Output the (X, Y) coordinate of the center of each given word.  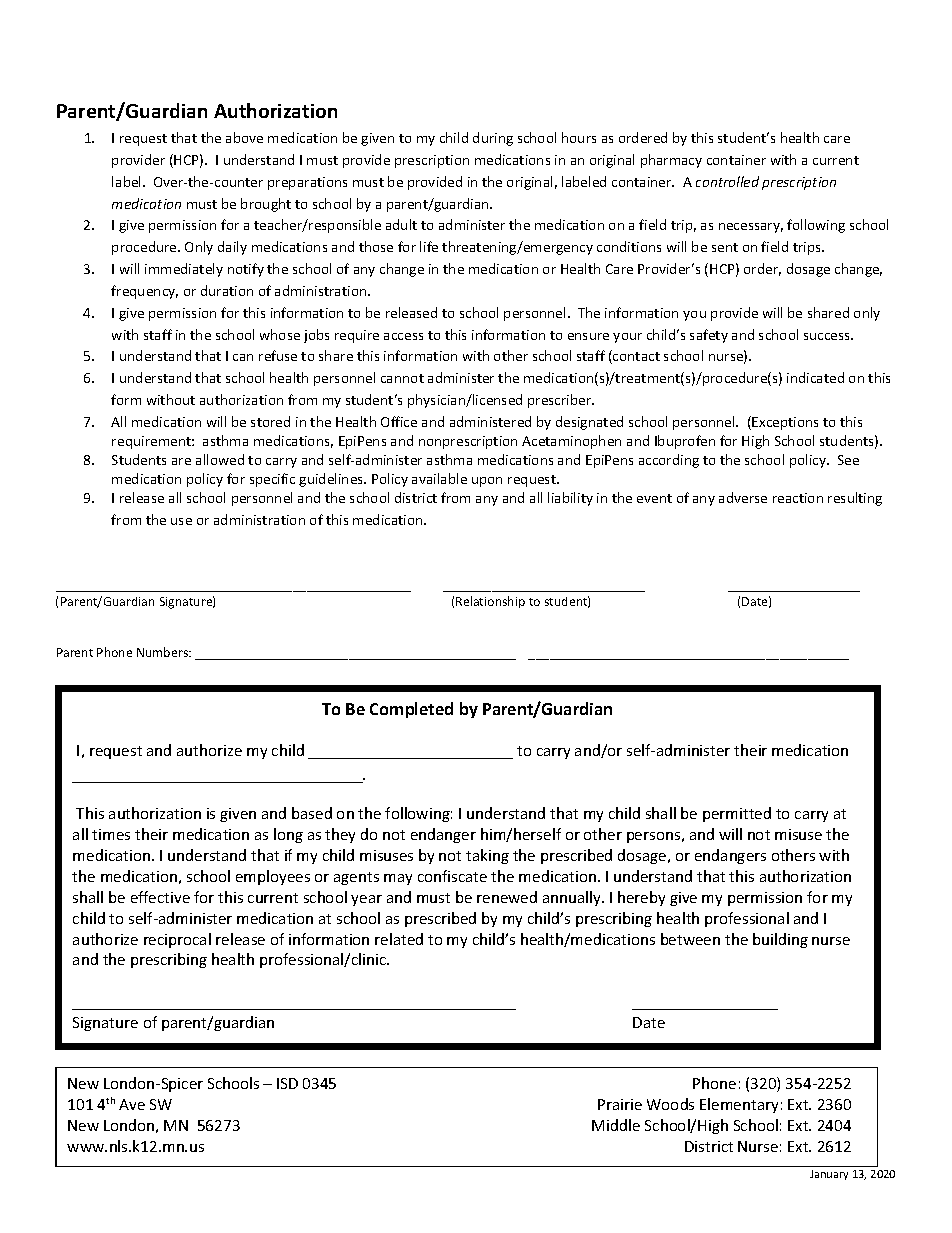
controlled (727, 181)
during (493, 139)
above (244, 137)
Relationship (490, 602)
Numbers (164, 652)
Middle (616, 1125)
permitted (737, 814)
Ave (132, 1104)
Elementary (739, 1105)
